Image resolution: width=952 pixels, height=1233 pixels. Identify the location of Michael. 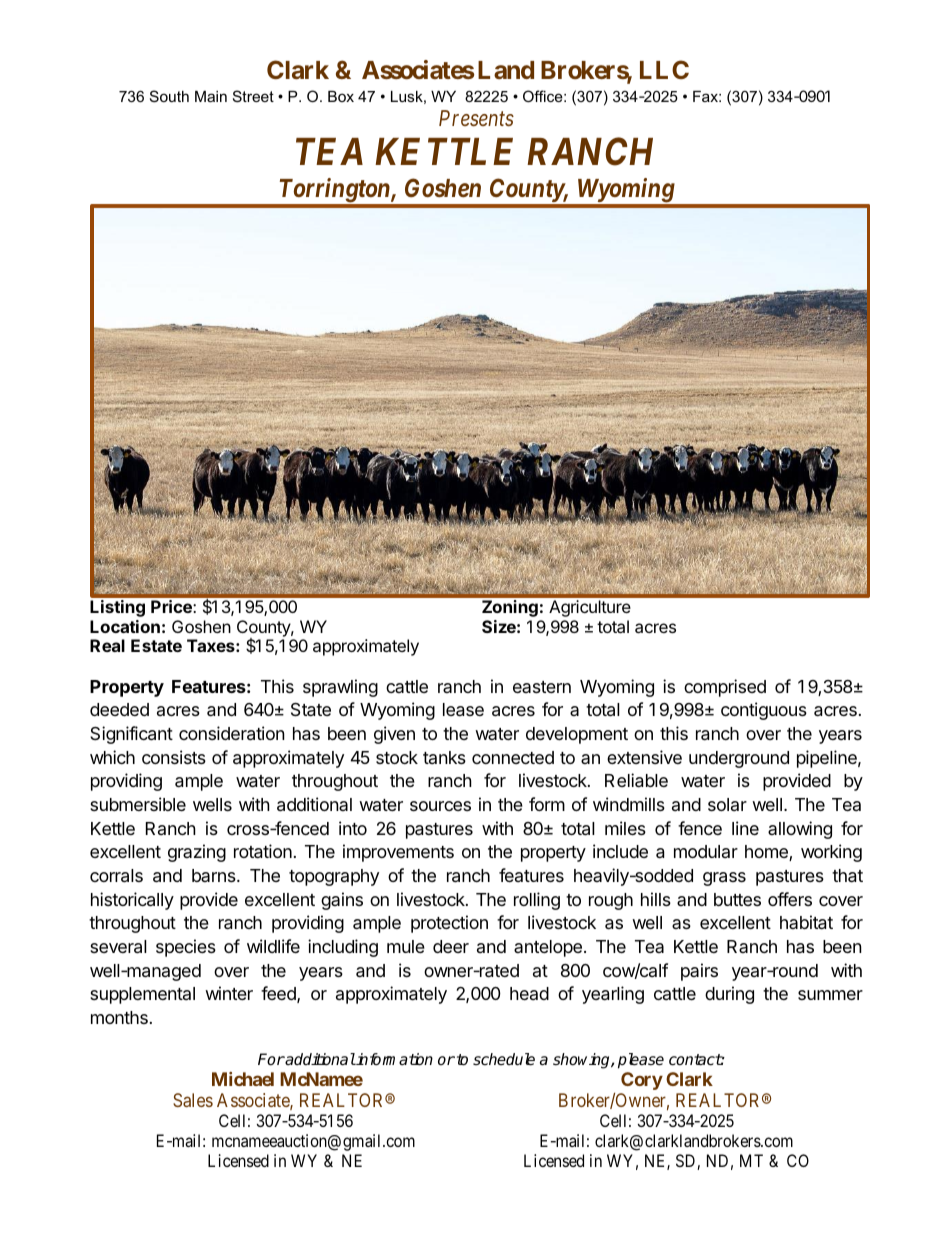
(243, 1079).
